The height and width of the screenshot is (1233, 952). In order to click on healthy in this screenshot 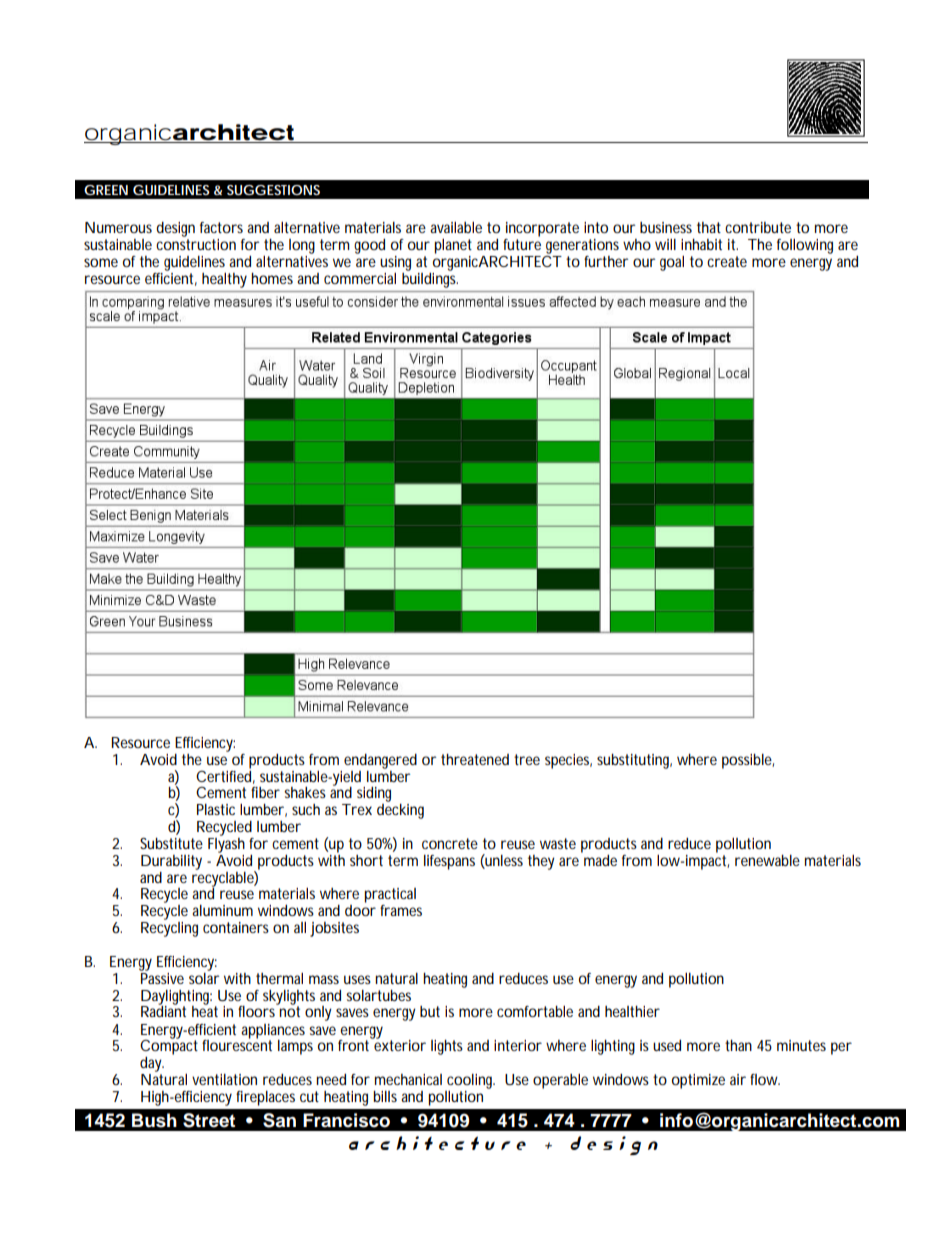, I will do `click(224, 280)`.
